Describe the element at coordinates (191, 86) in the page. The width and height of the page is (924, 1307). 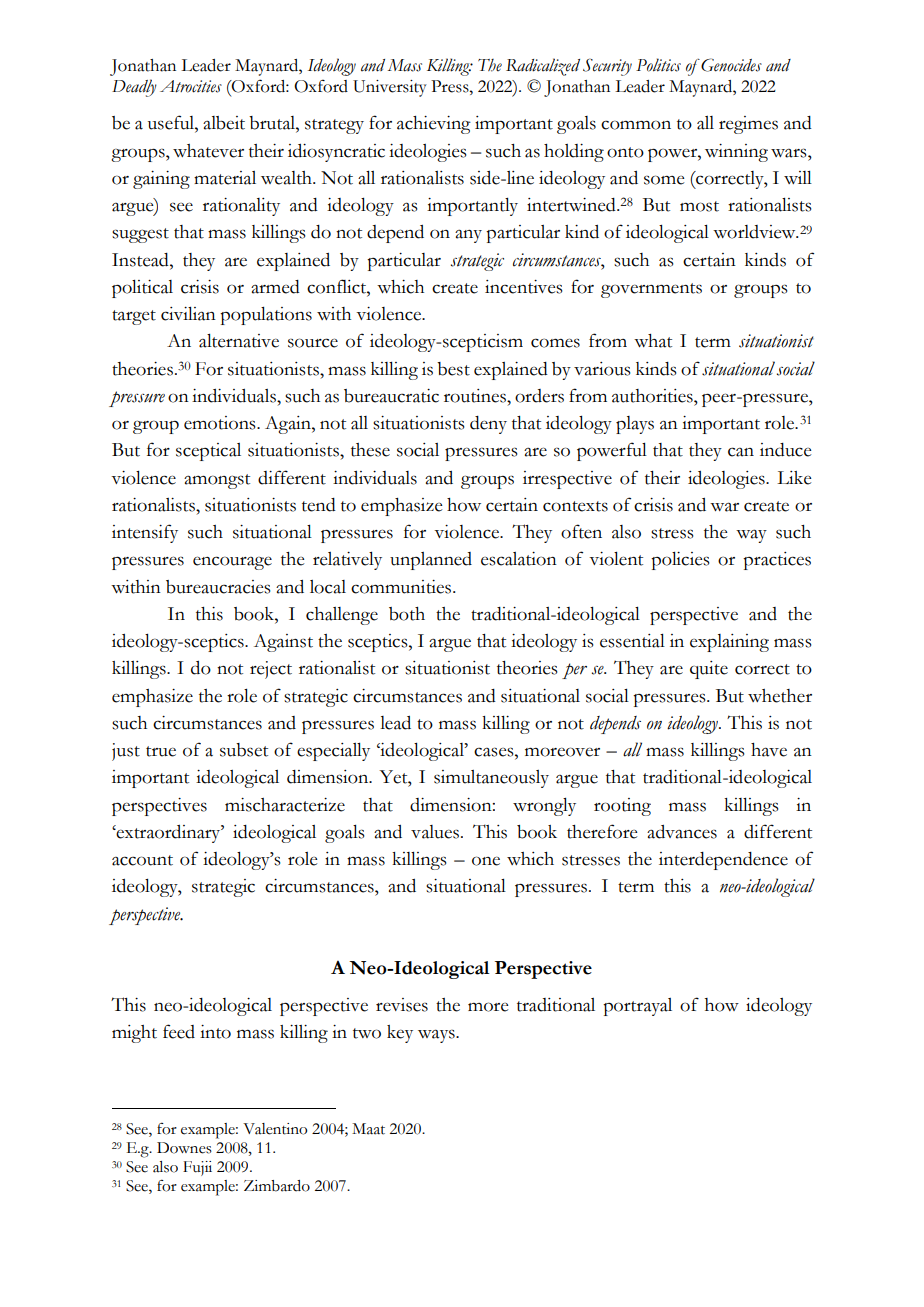
I see `Atrocities` at that location.
